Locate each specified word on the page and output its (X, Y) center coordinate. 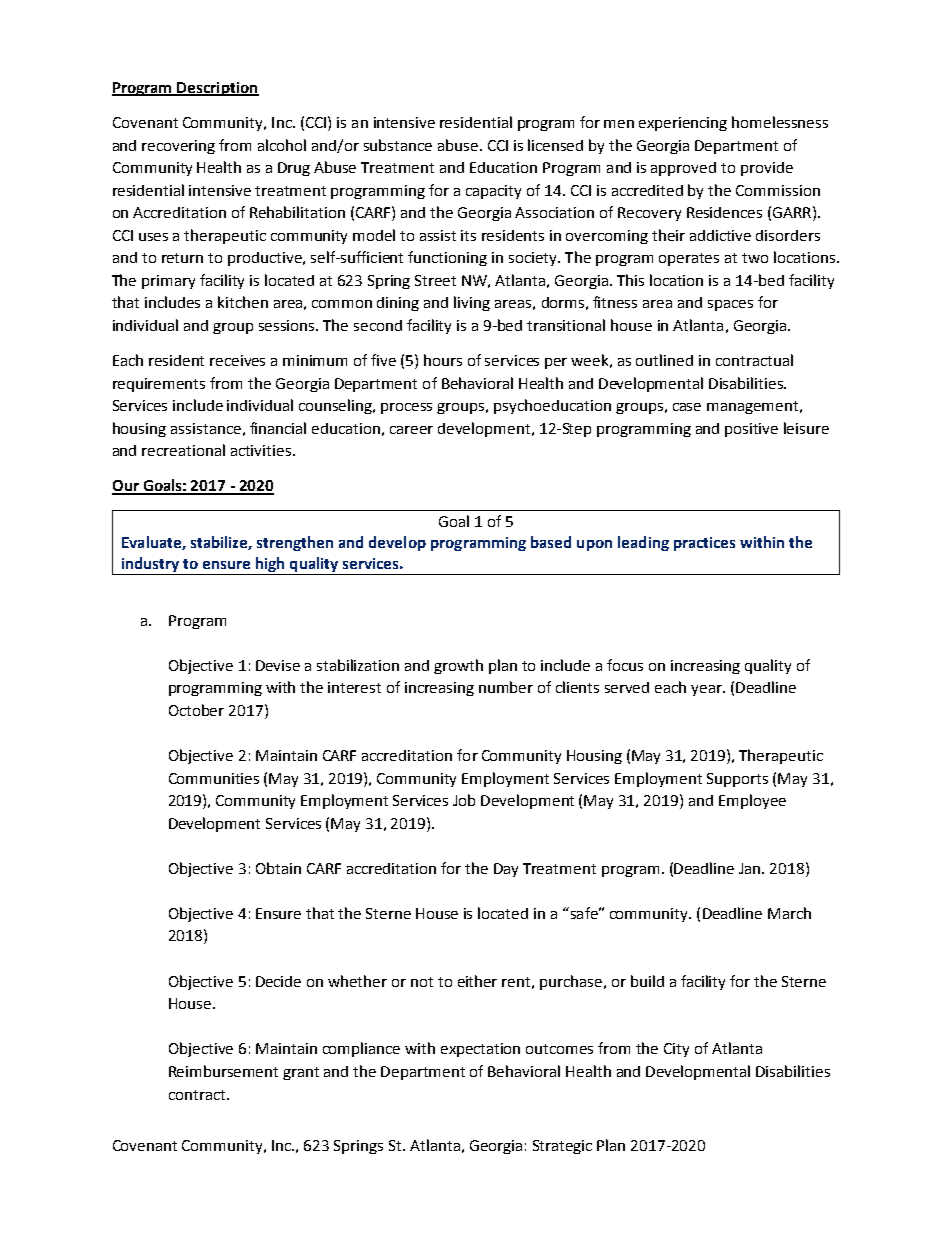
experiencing (683, 124)
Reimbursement (223, 1071)
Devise (278, 665)
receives (237, 360)
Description (217, 89)
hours (443, 360)
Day (506, 870)
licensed (555, 145)
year (708, 690)
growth (458, 666)
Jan (751, 868)
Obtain (278, 868)
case (687, 407)
